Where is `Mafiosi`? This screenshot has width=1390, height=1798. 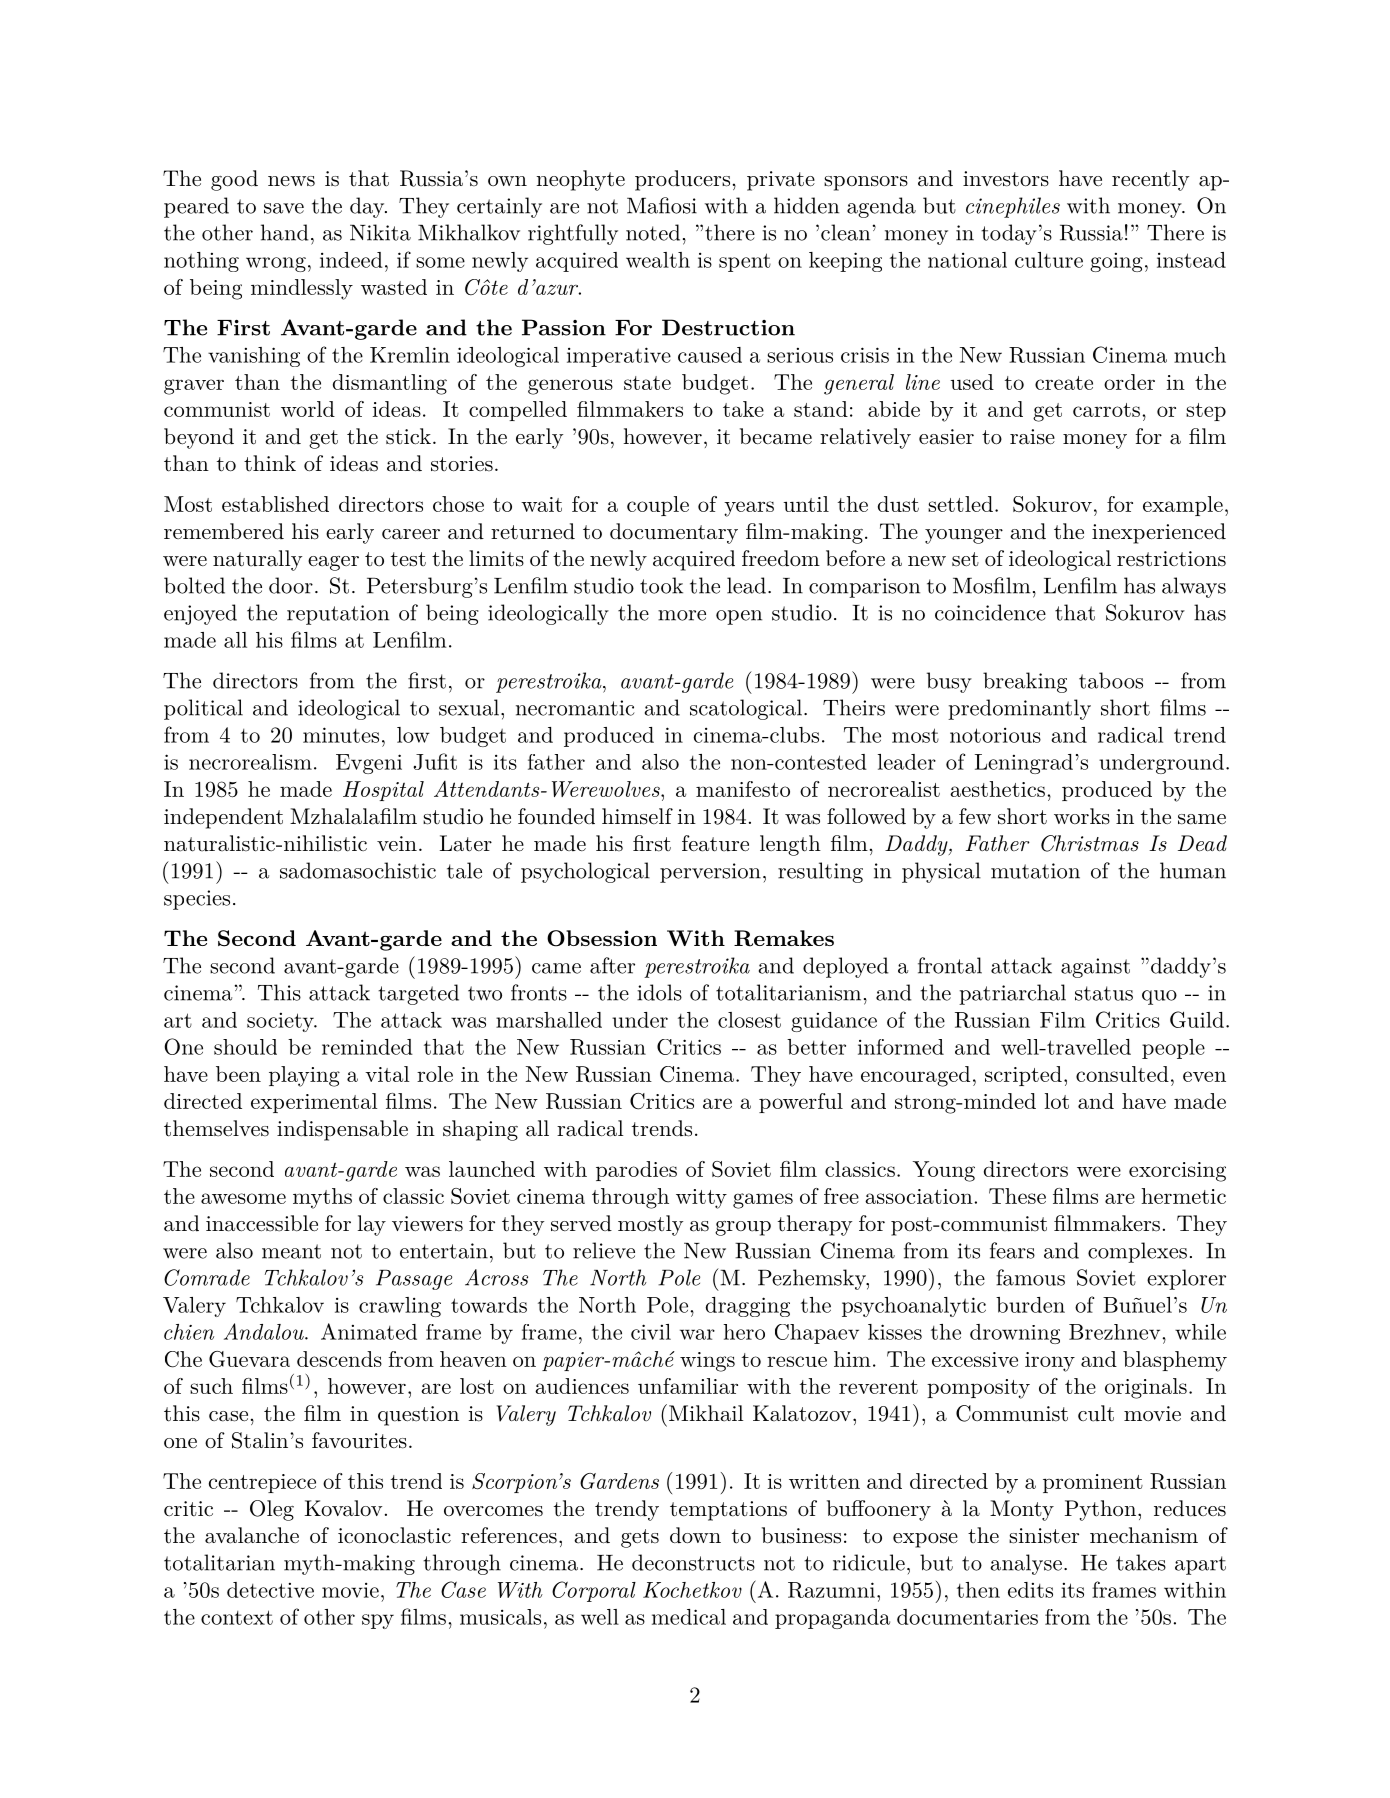
Mafiosi is located at coordinates (662, 205).
